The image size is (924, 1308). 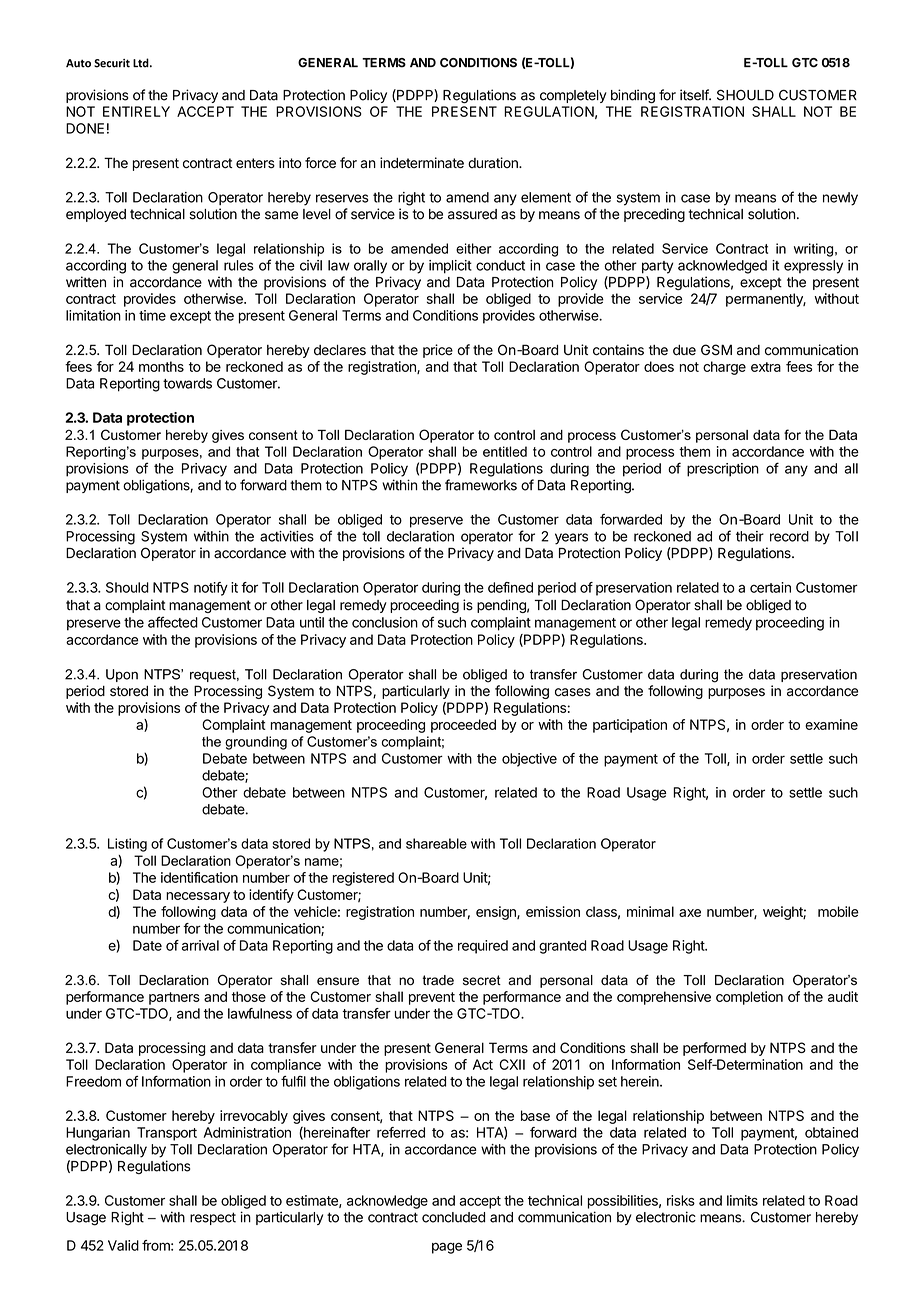 I want to click on GSM, so click(x=716, y=350).
